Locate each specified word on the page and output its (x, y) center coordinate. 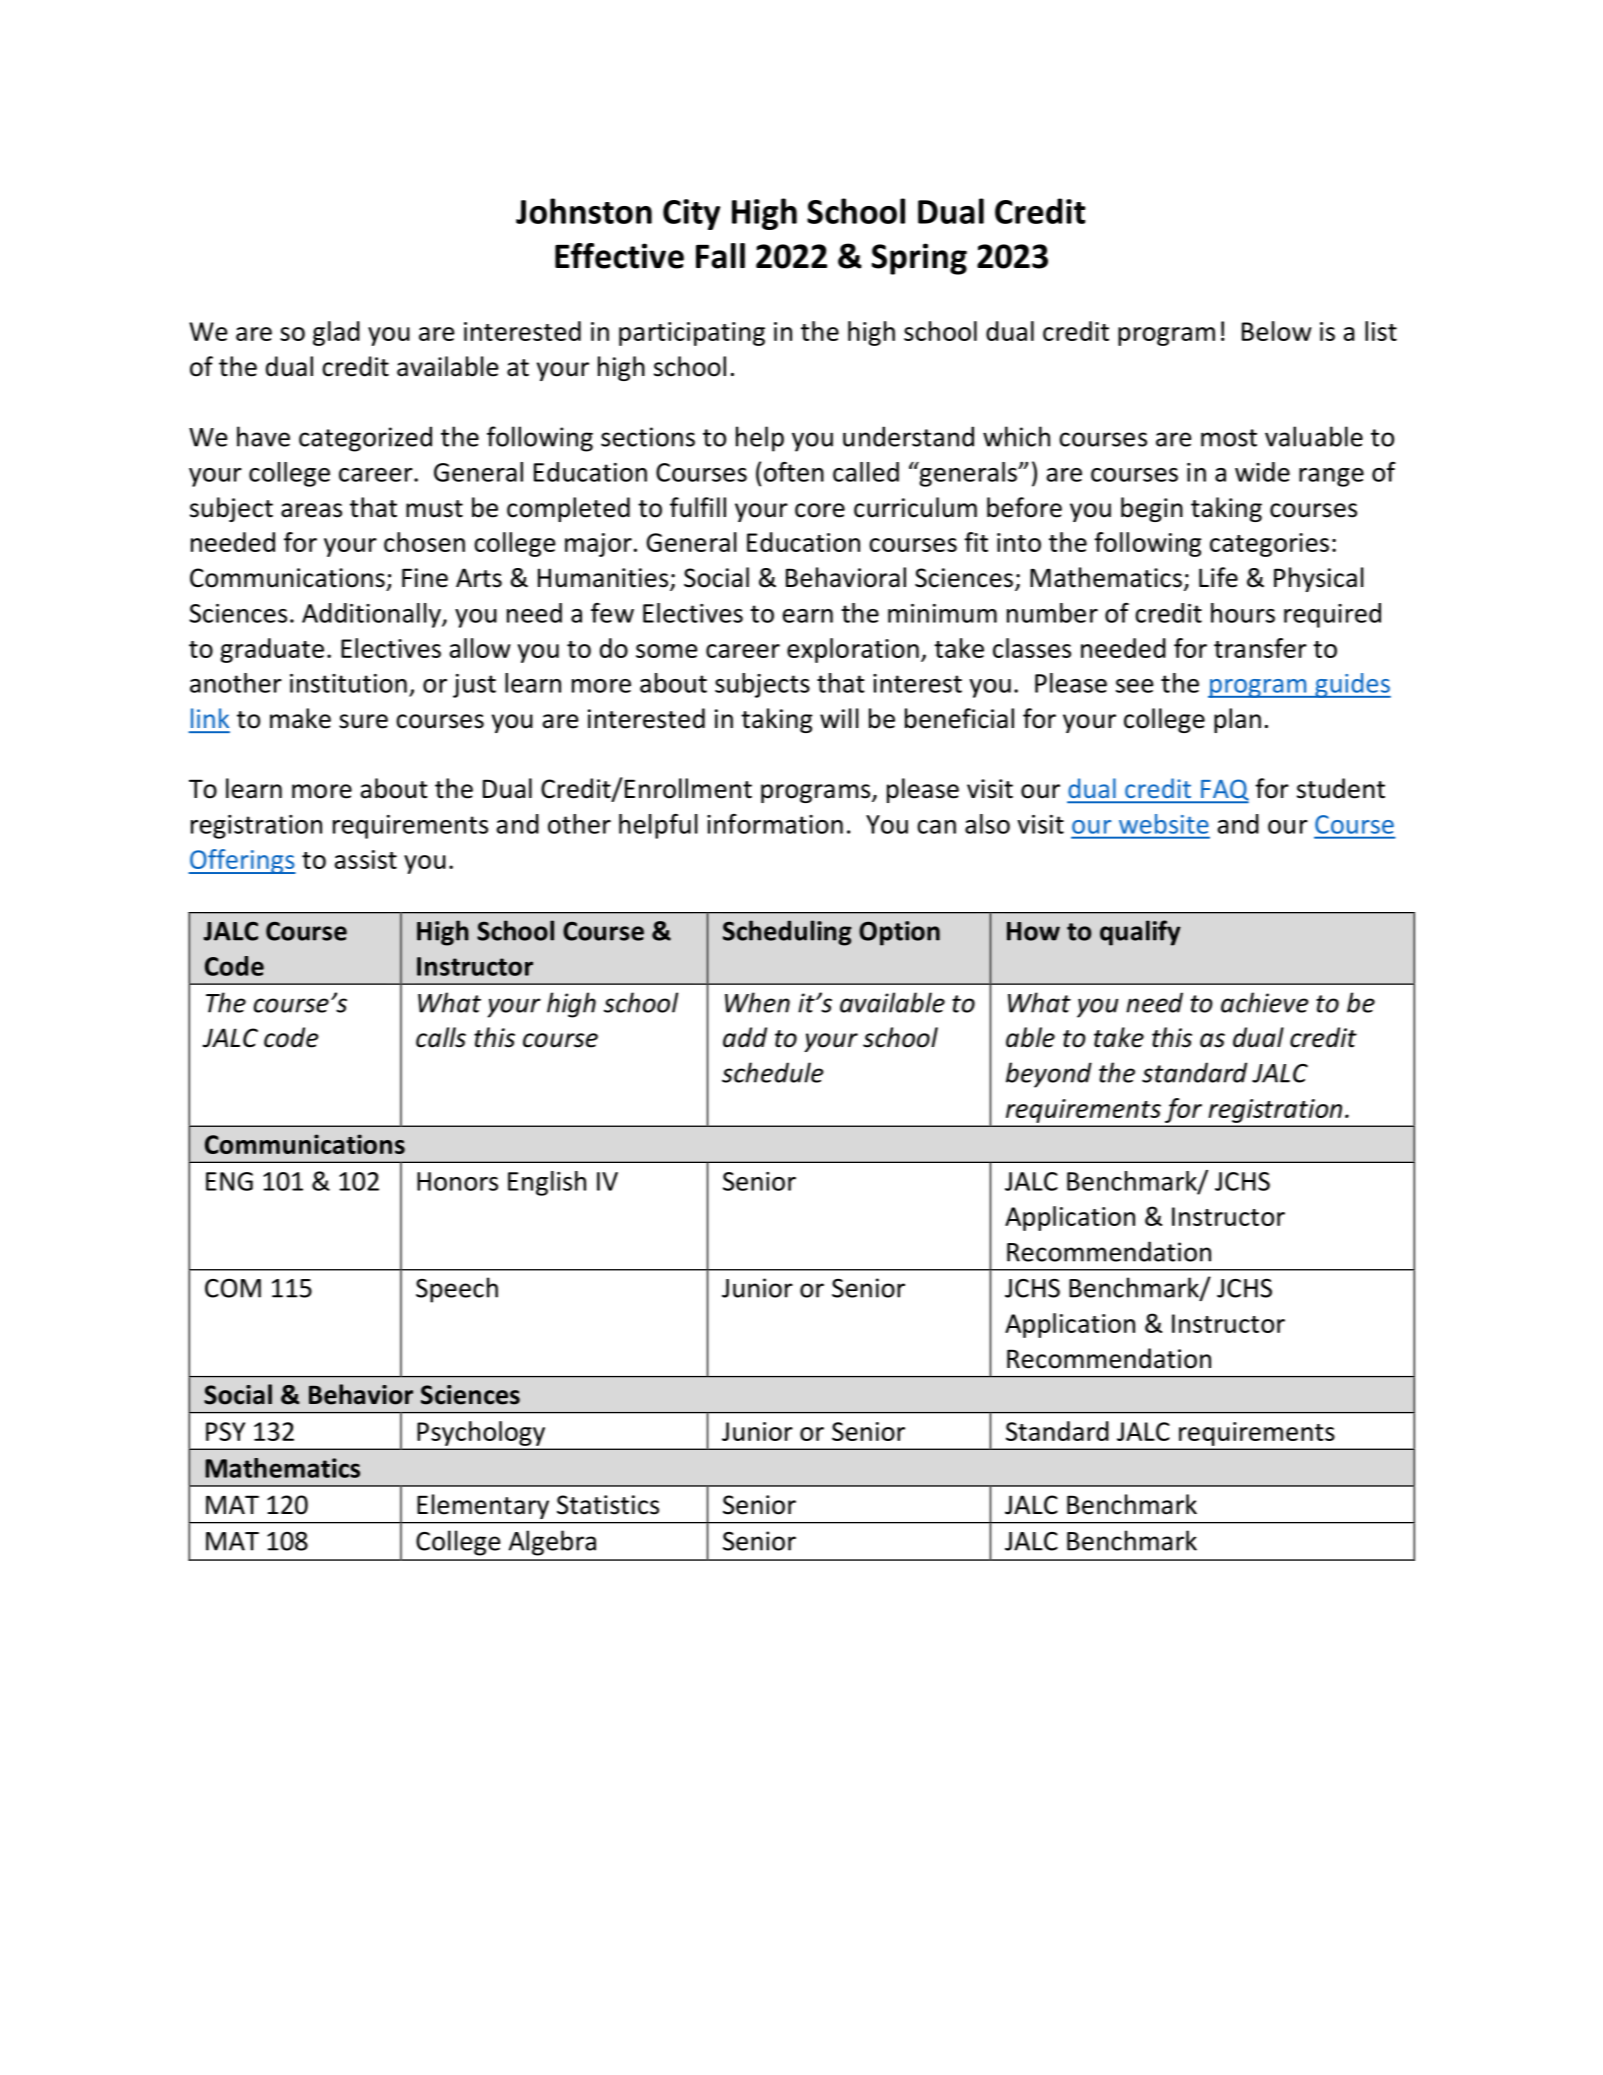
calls (441, 1037)
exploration (853, 650)
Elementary (483, 1506)
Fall (720, 256)
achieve (1264, 1002)
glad (336, 333)
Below (1277, 331)
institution (348, 683)
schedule (772, 1072)
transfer (1260, 648)
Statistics (608, 1505)
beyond (1049, 1075)
